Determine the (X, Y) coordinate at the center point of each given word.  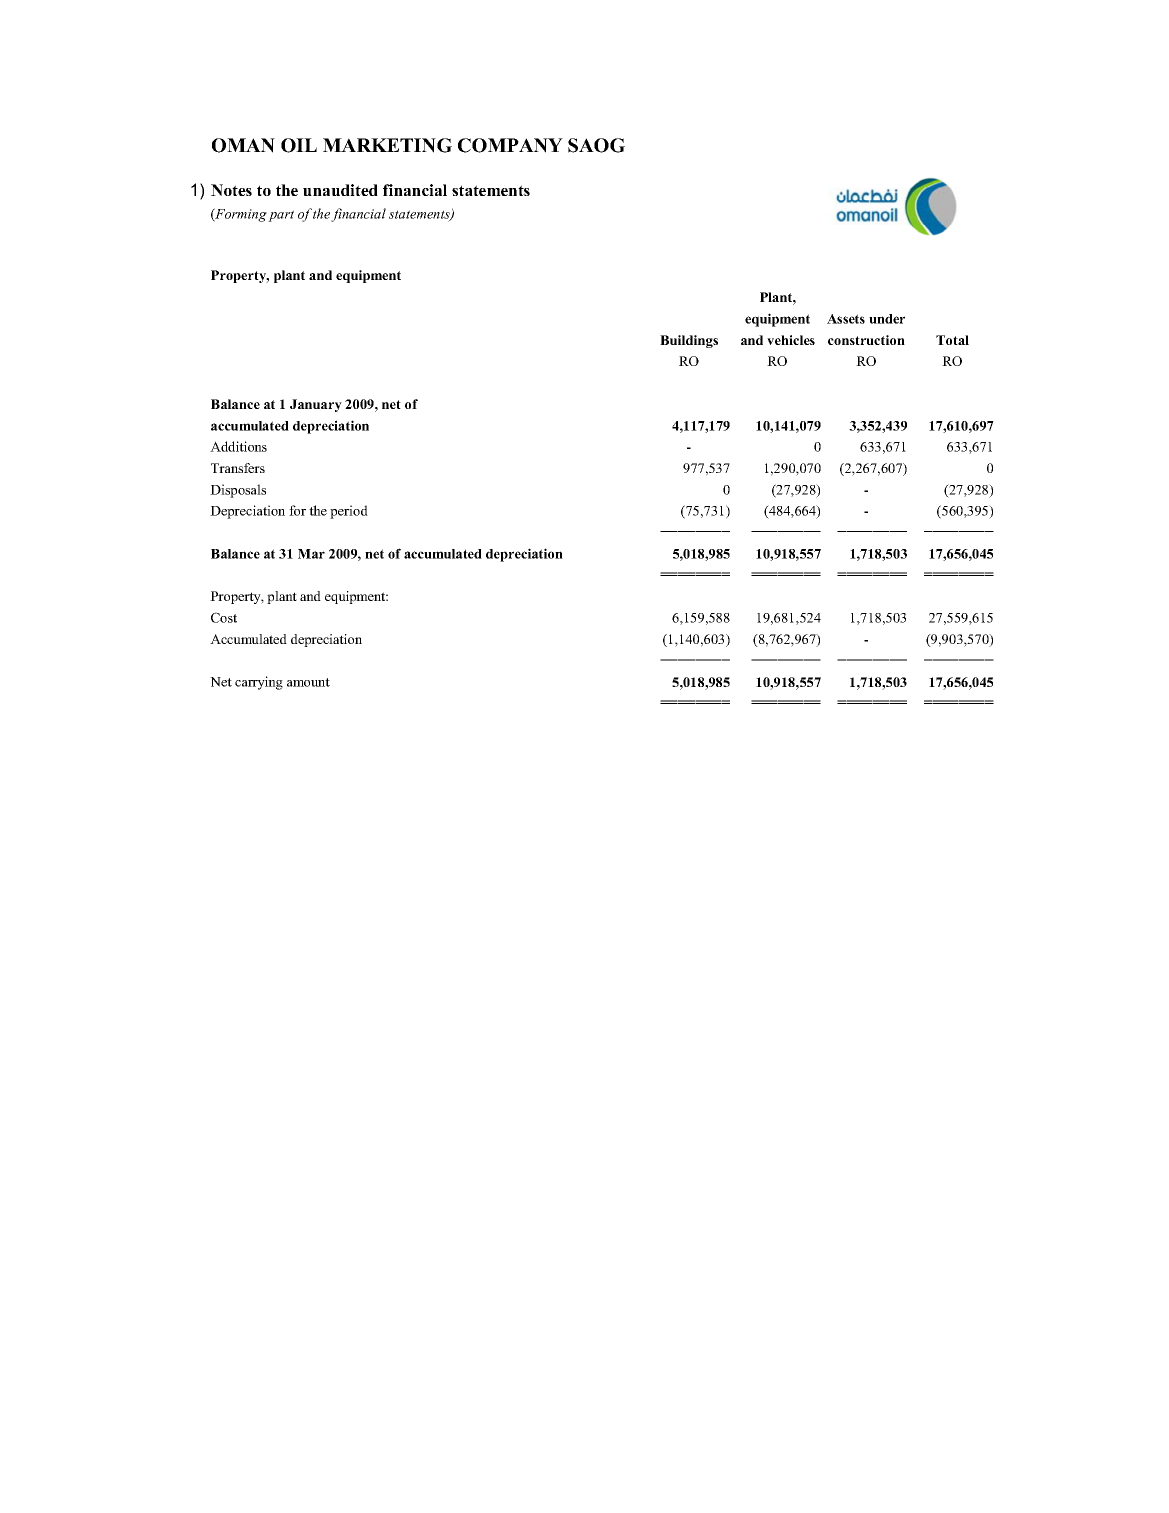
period (349, 512)
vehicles (791, 340)
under (887, 319)
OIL (299, 145)
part (281, 216)
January (316, 405)
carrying (259, 683)
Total (952, 340)
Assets (846, 319)
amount (308, 682)
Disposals (238, 491)
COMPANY (510, 145)
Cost (224, 617)
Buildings (689, 341)
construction (866, 340)
